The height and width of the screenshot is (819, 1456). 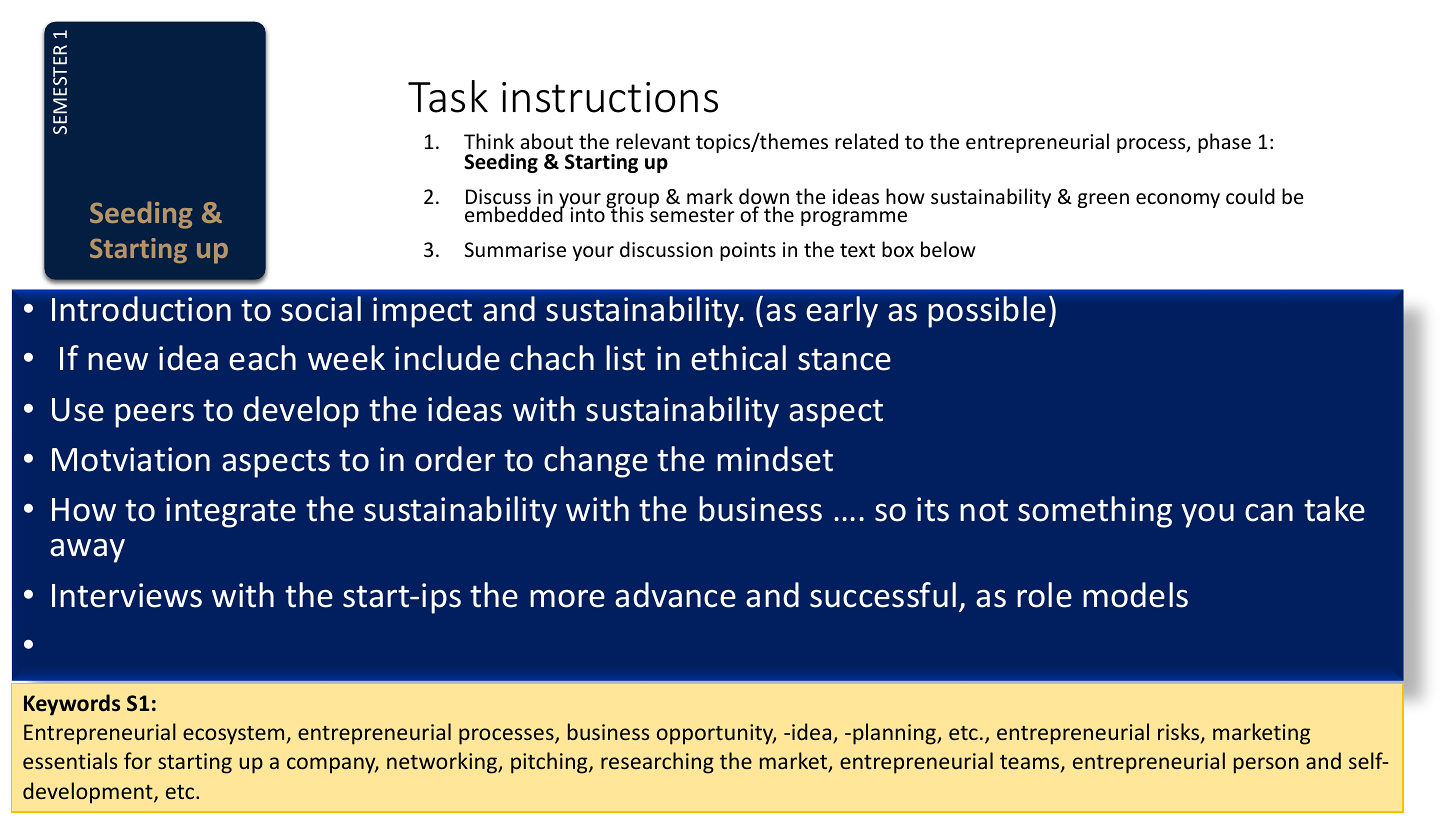 What do you see at coordinates (1095, 512) in the screenshot?
I see `something` at bounding box center [1095, 512].
